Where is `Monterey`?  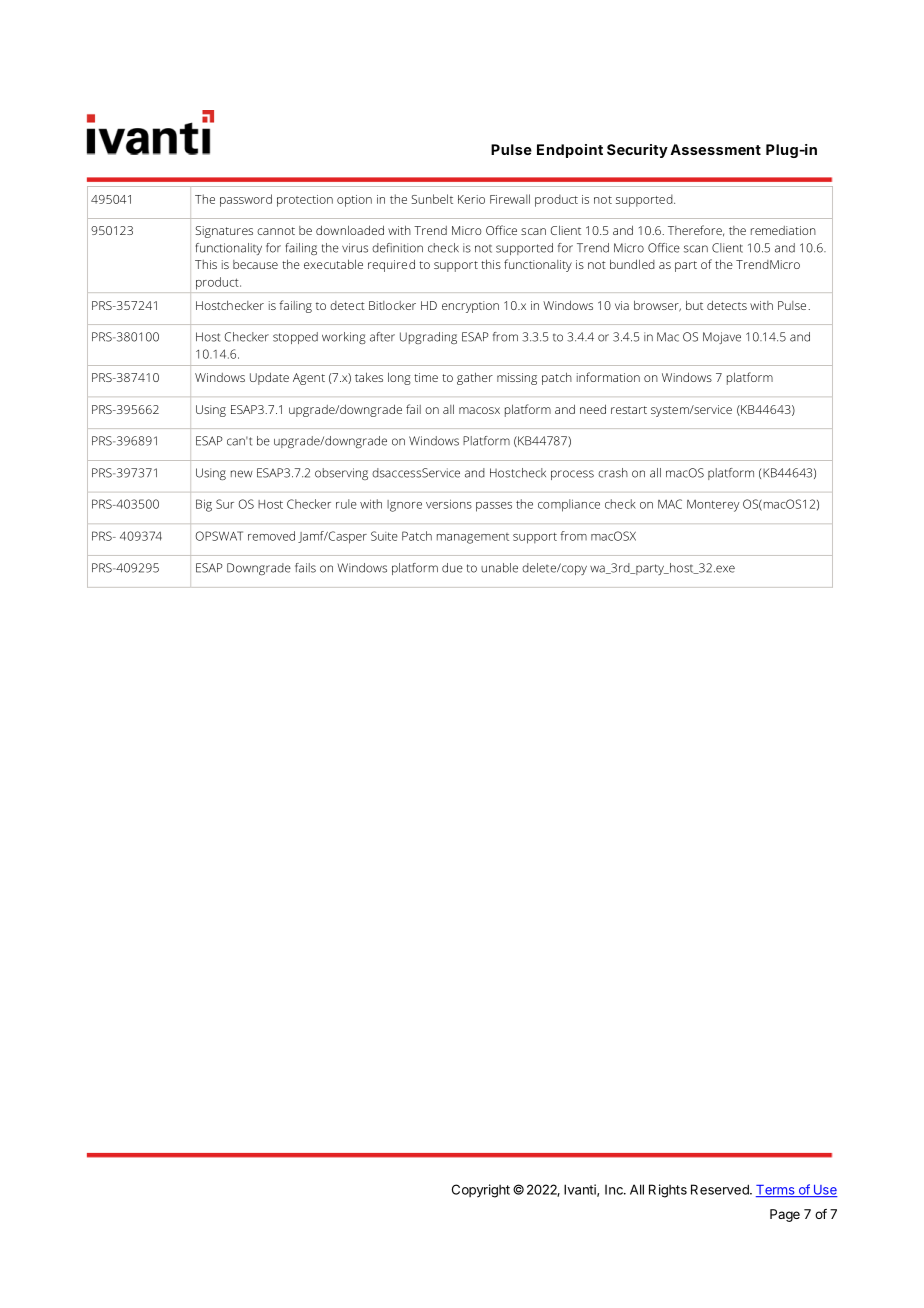
Monterey is located at coordinates (713, 506).
